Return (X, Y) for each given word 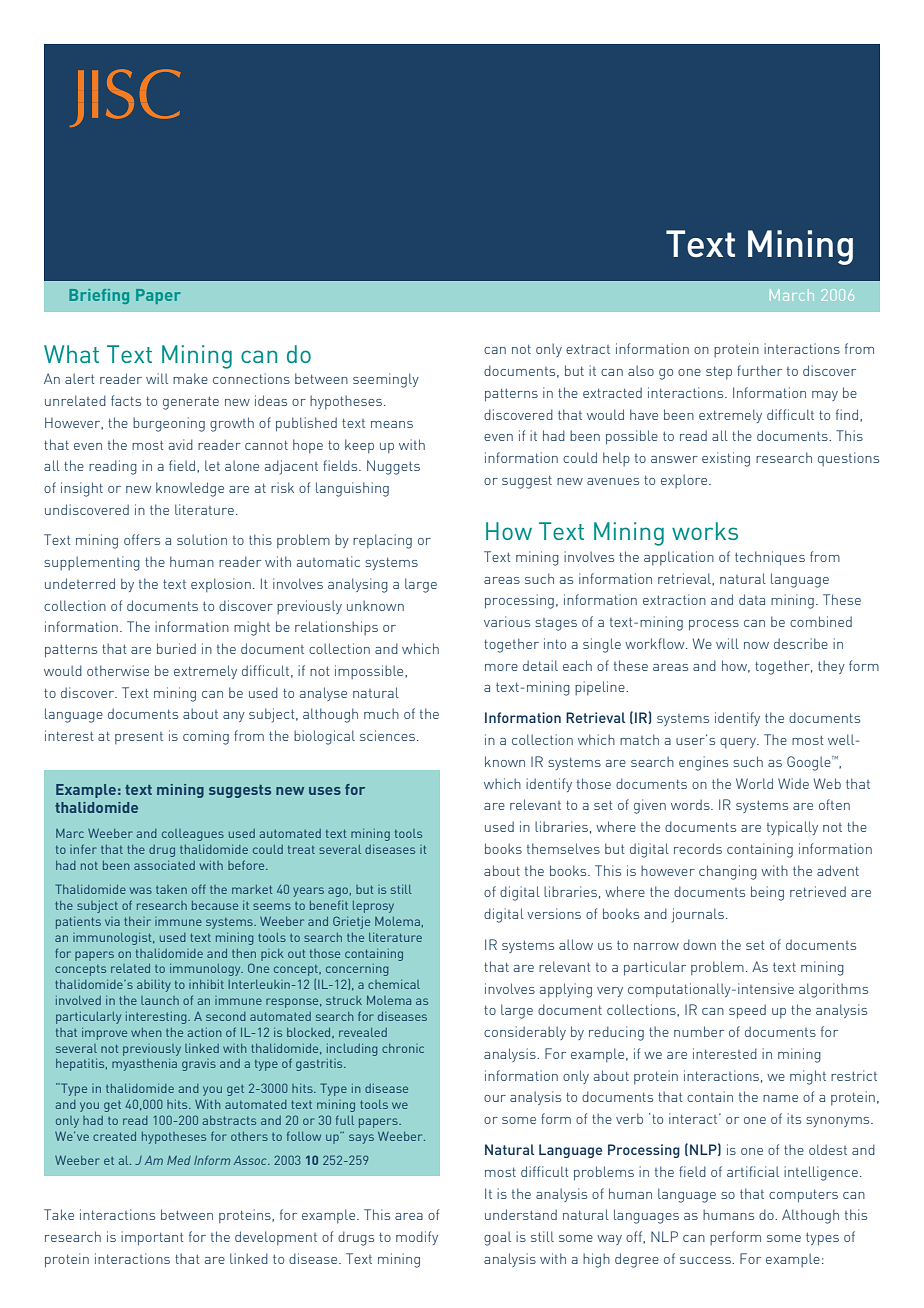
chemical (394, 984)
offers (142, 539)
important (152, 1238)
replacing (382, 541)
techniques (770, 558)
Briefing (99, 296)
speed (747, 1011)
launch (160, 1000)
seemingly (386, 380)
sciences (387, 735)
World (754, 783)
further (759, 370)
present (139, 738)
